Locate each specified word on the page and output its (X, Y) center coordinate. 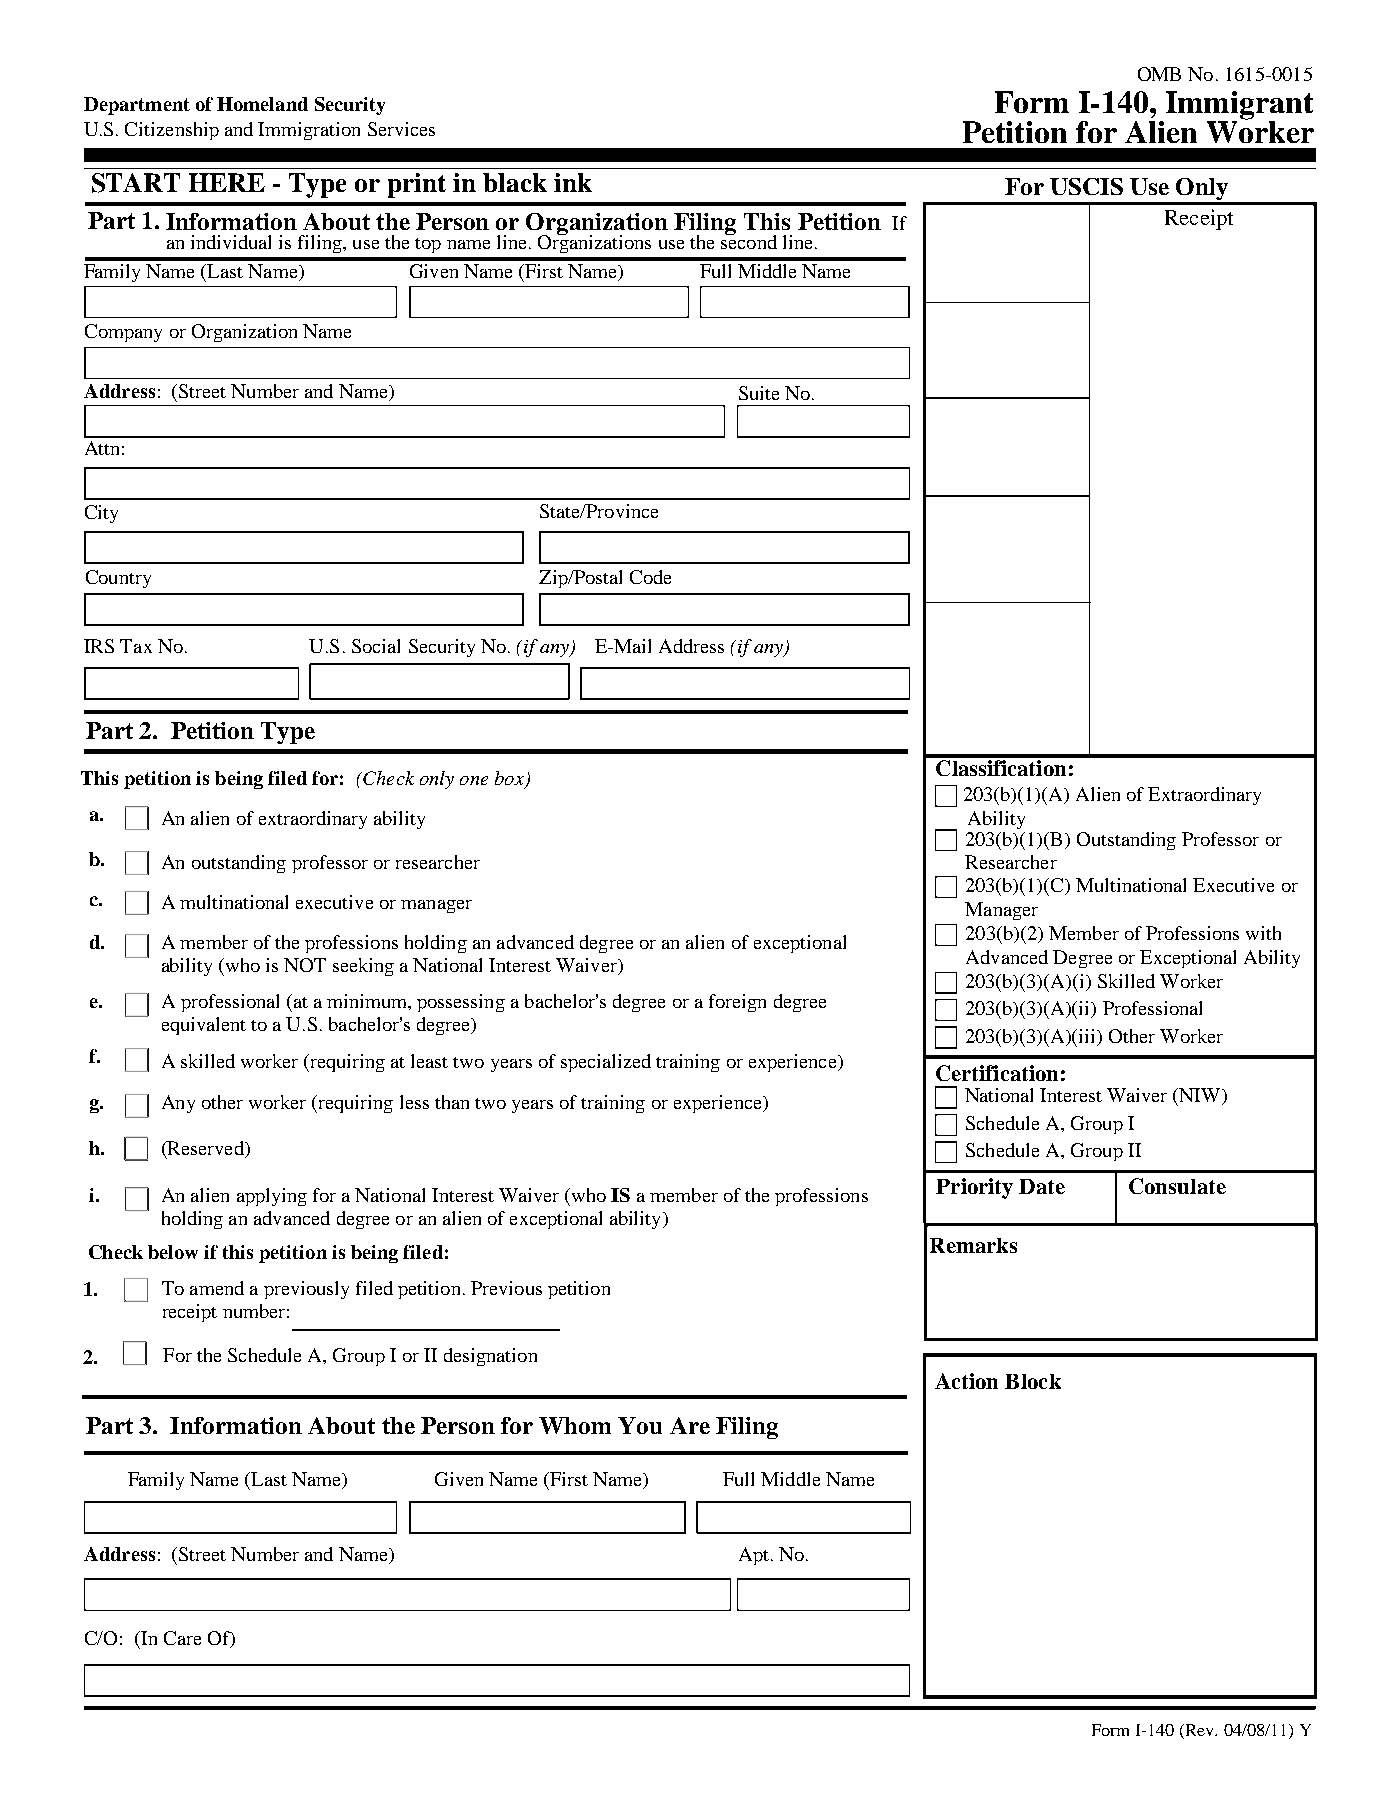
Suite (759, 393)
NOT (305, 965)
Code (650, 577)
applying (272, 1197)
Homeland (262, 104)
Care (182, 1638)
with (1263, 933)
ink (573, 182)
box (510, 779)
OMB (1159, 74)
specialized (606, 1063)
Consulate (1177, 1186)
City (101, 514)
